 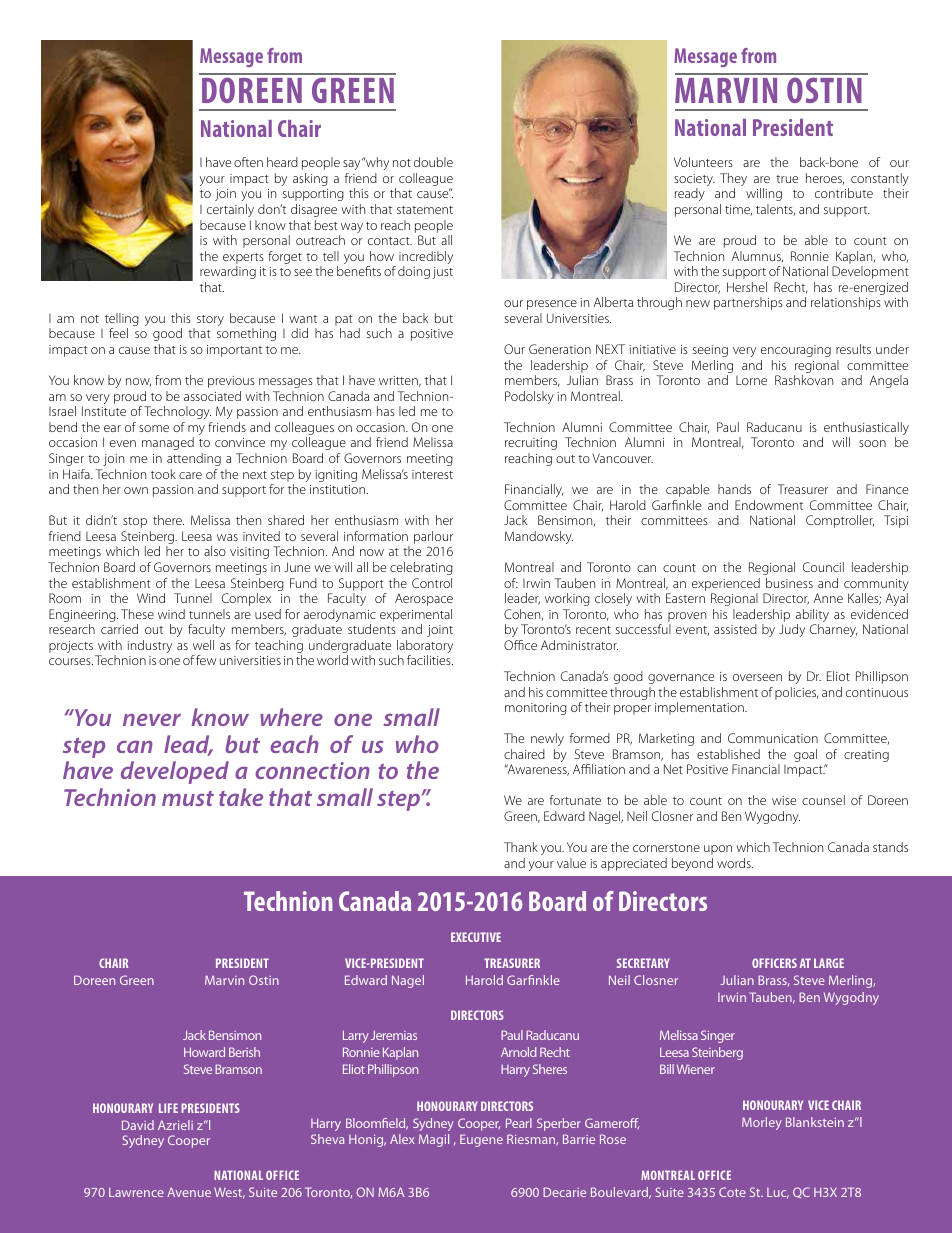 I want to click on Control, so click(x=432, y=583).
